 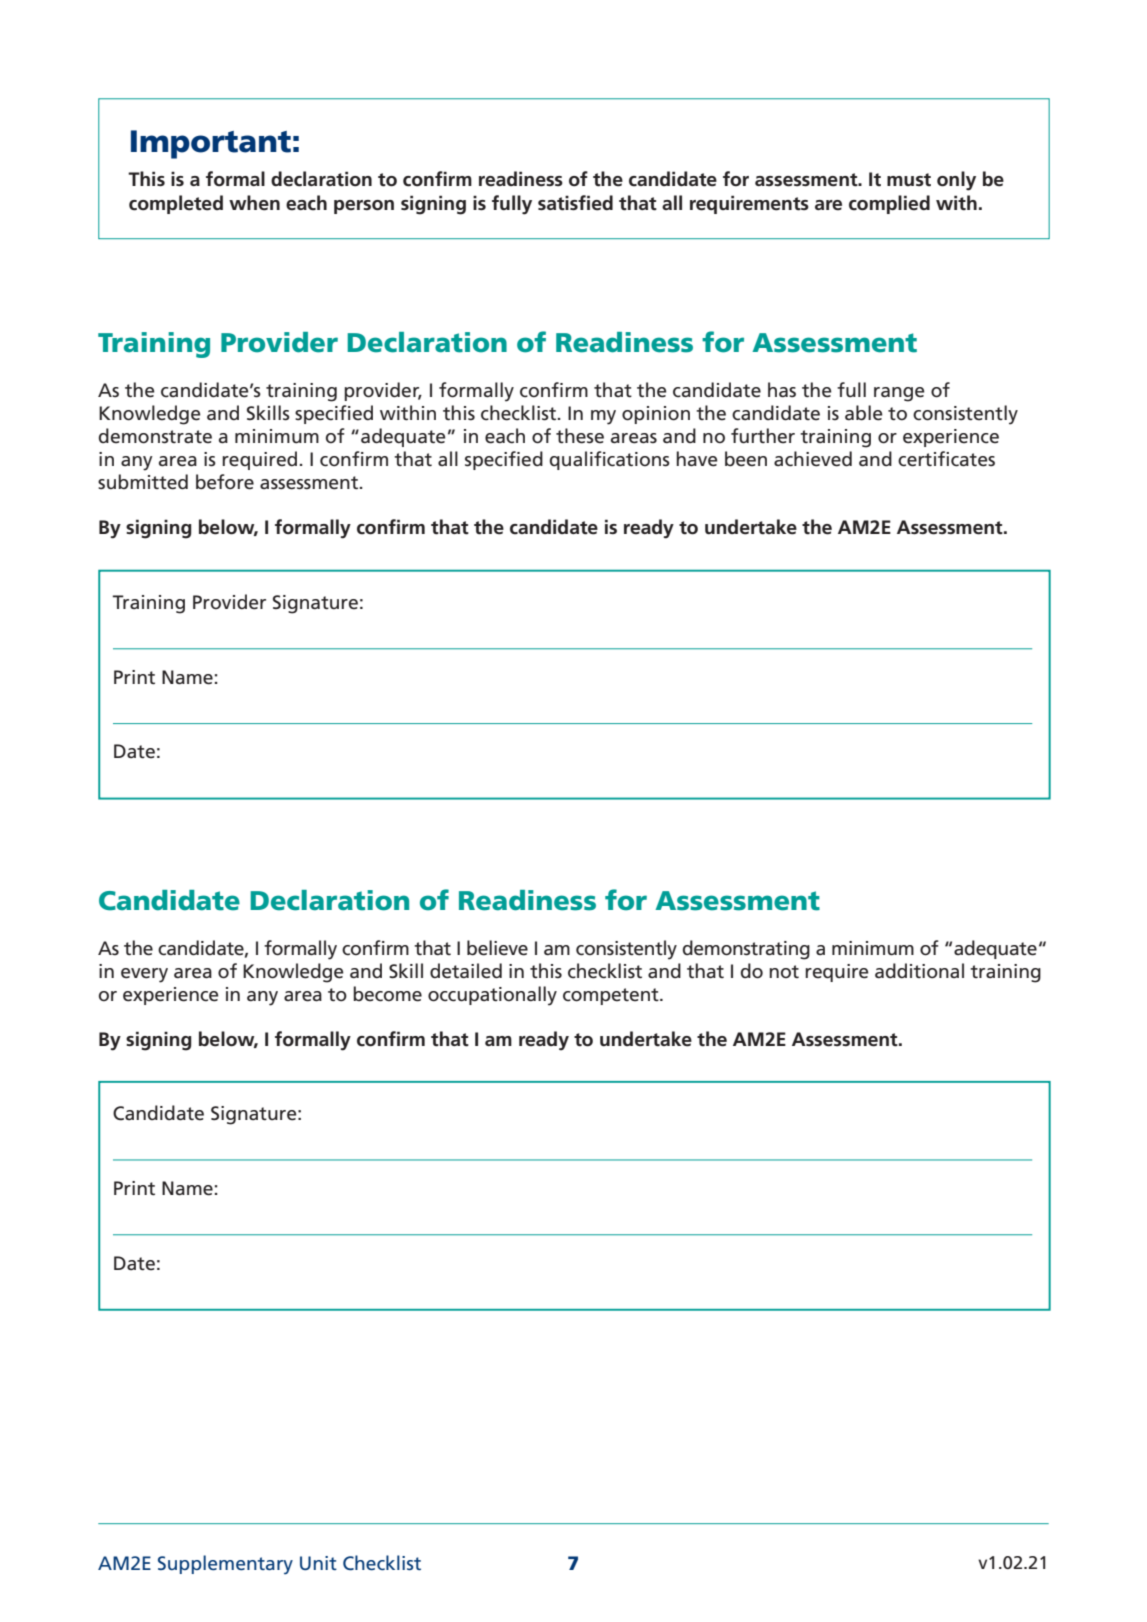 I want to click on not, so click(x=784, y=972).
